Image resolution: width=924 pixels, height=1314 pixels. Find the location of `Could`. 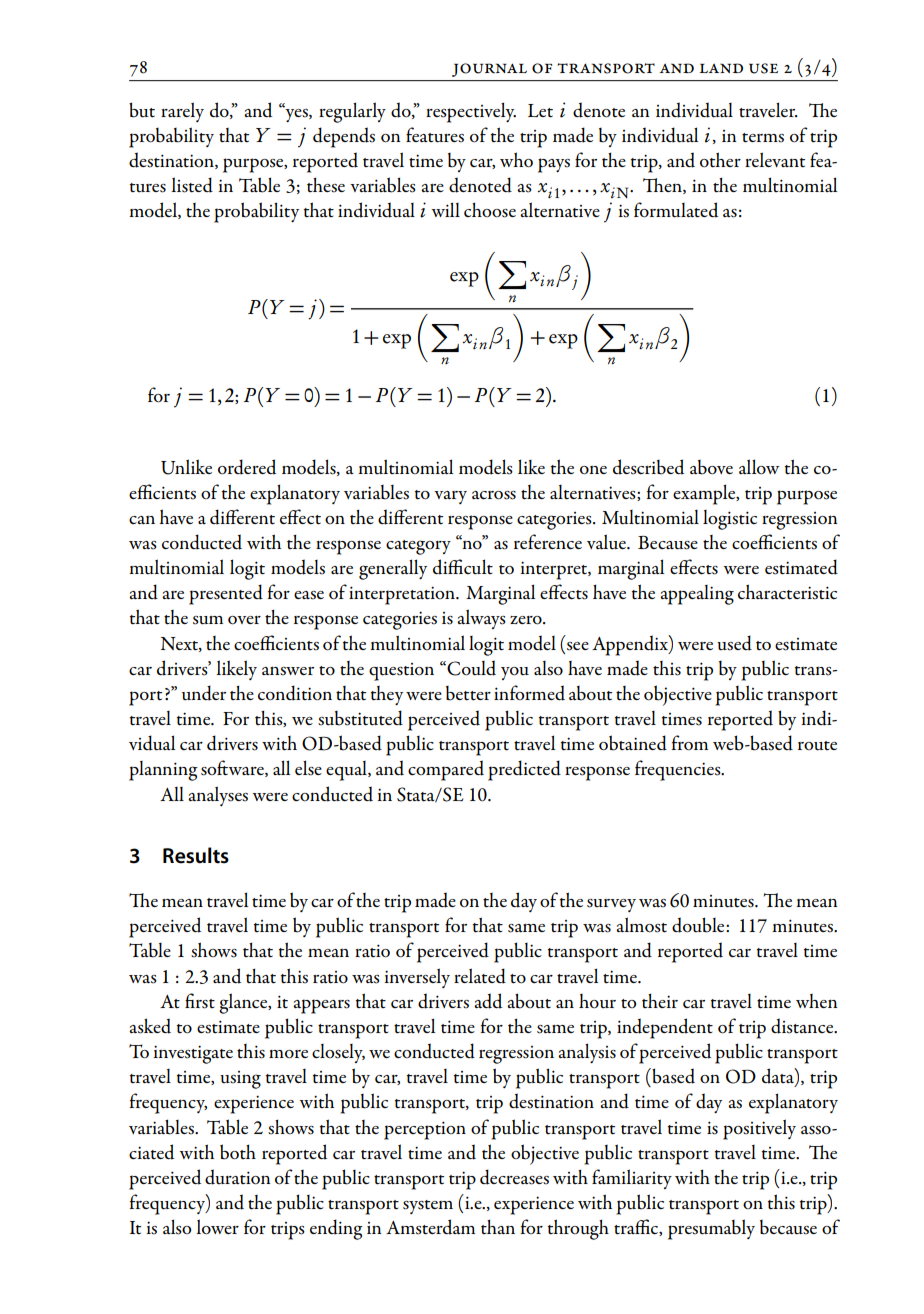

Could is located at coordinates (470, 668).
